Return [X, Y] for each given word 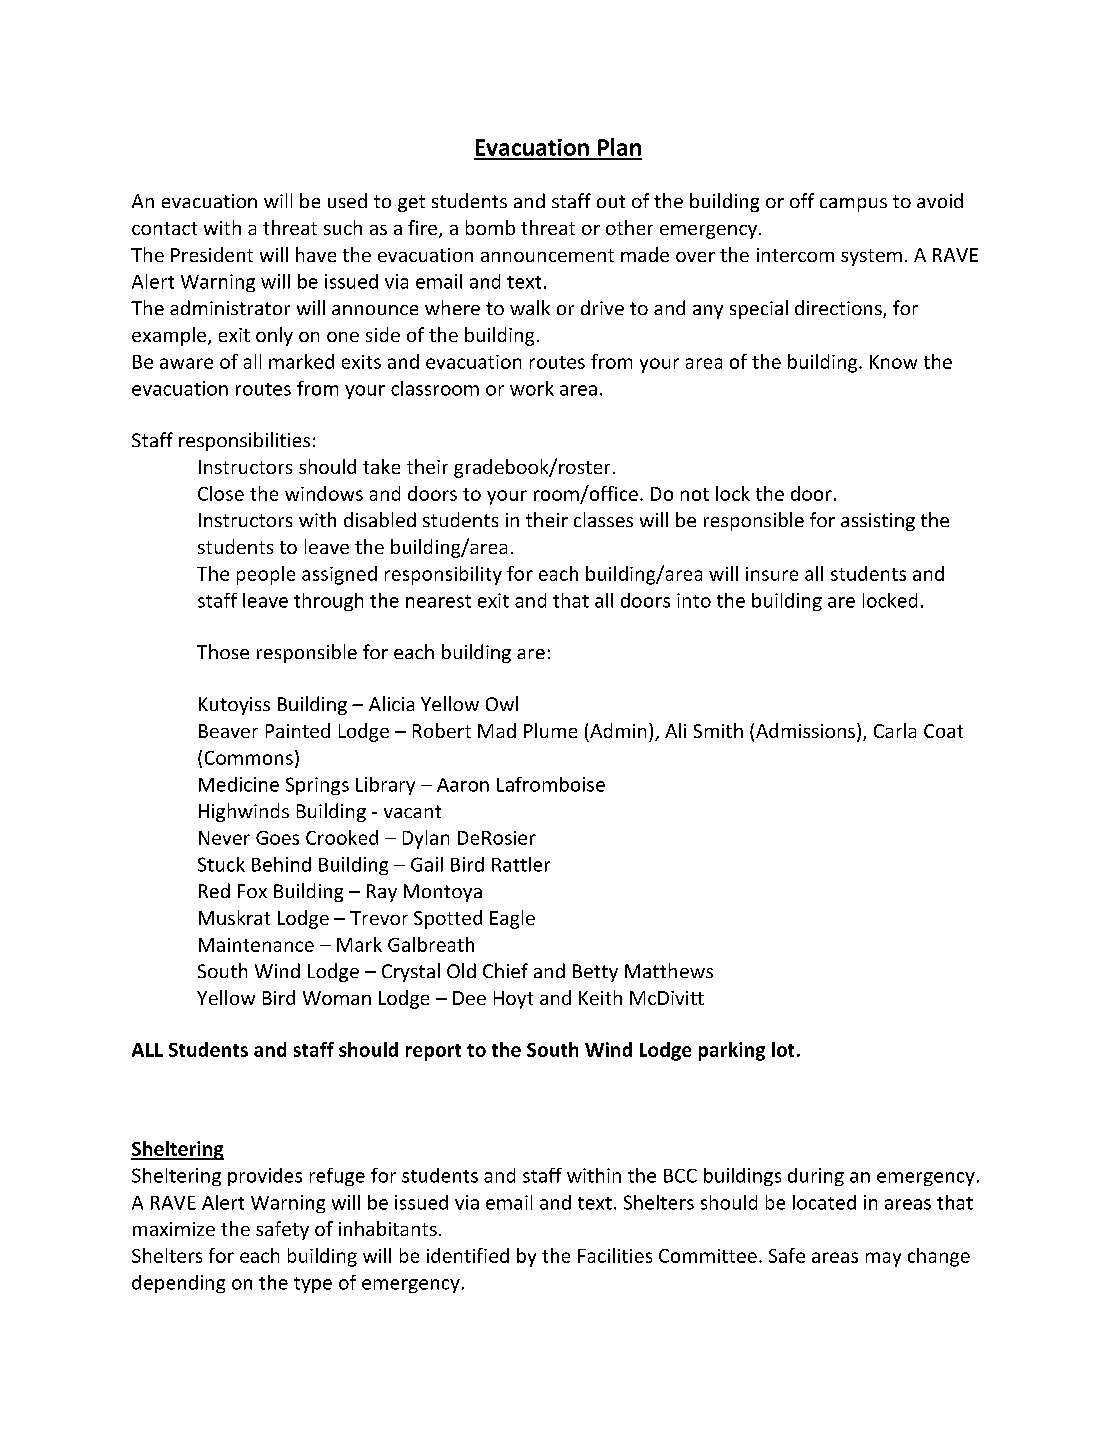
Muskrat [234, 917]
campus [853, 205]
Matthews [669, 970]
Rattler [521, 864]
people [266, 575]
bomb [490, 227]
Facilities [615, 1255]
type [313, 1285]
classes [603, 519]
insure [772, 574]
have [316, 254]
